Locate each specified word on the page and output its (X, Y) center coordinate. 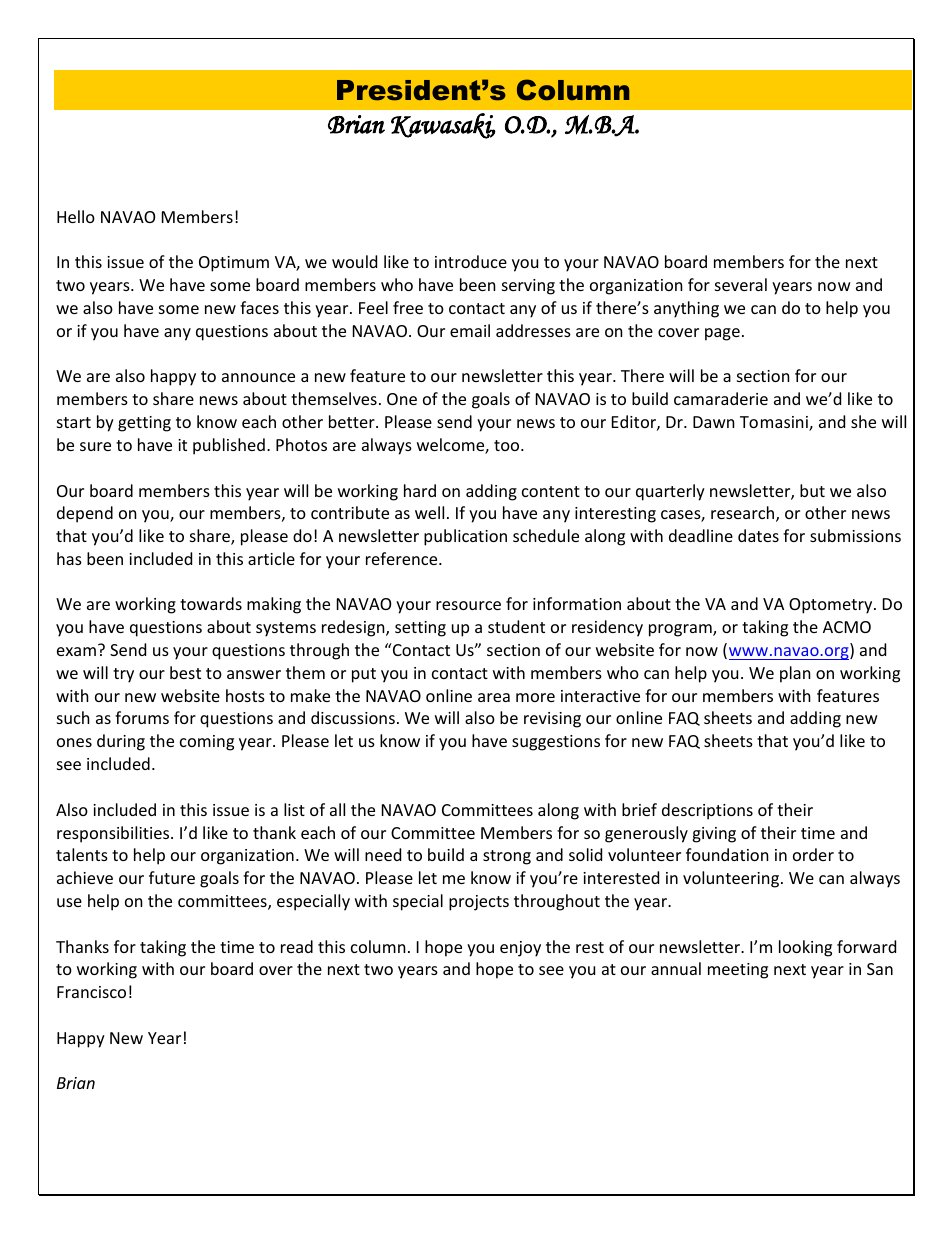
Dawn (714, 422)
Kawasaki (443, 126)
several (741, 284)
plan (795, 674)
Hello (76, 216)
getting (144, 424)
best (185, 672)
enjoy (520, 949)
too (508, 445)
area (494, 697)
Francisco (91, 992)
